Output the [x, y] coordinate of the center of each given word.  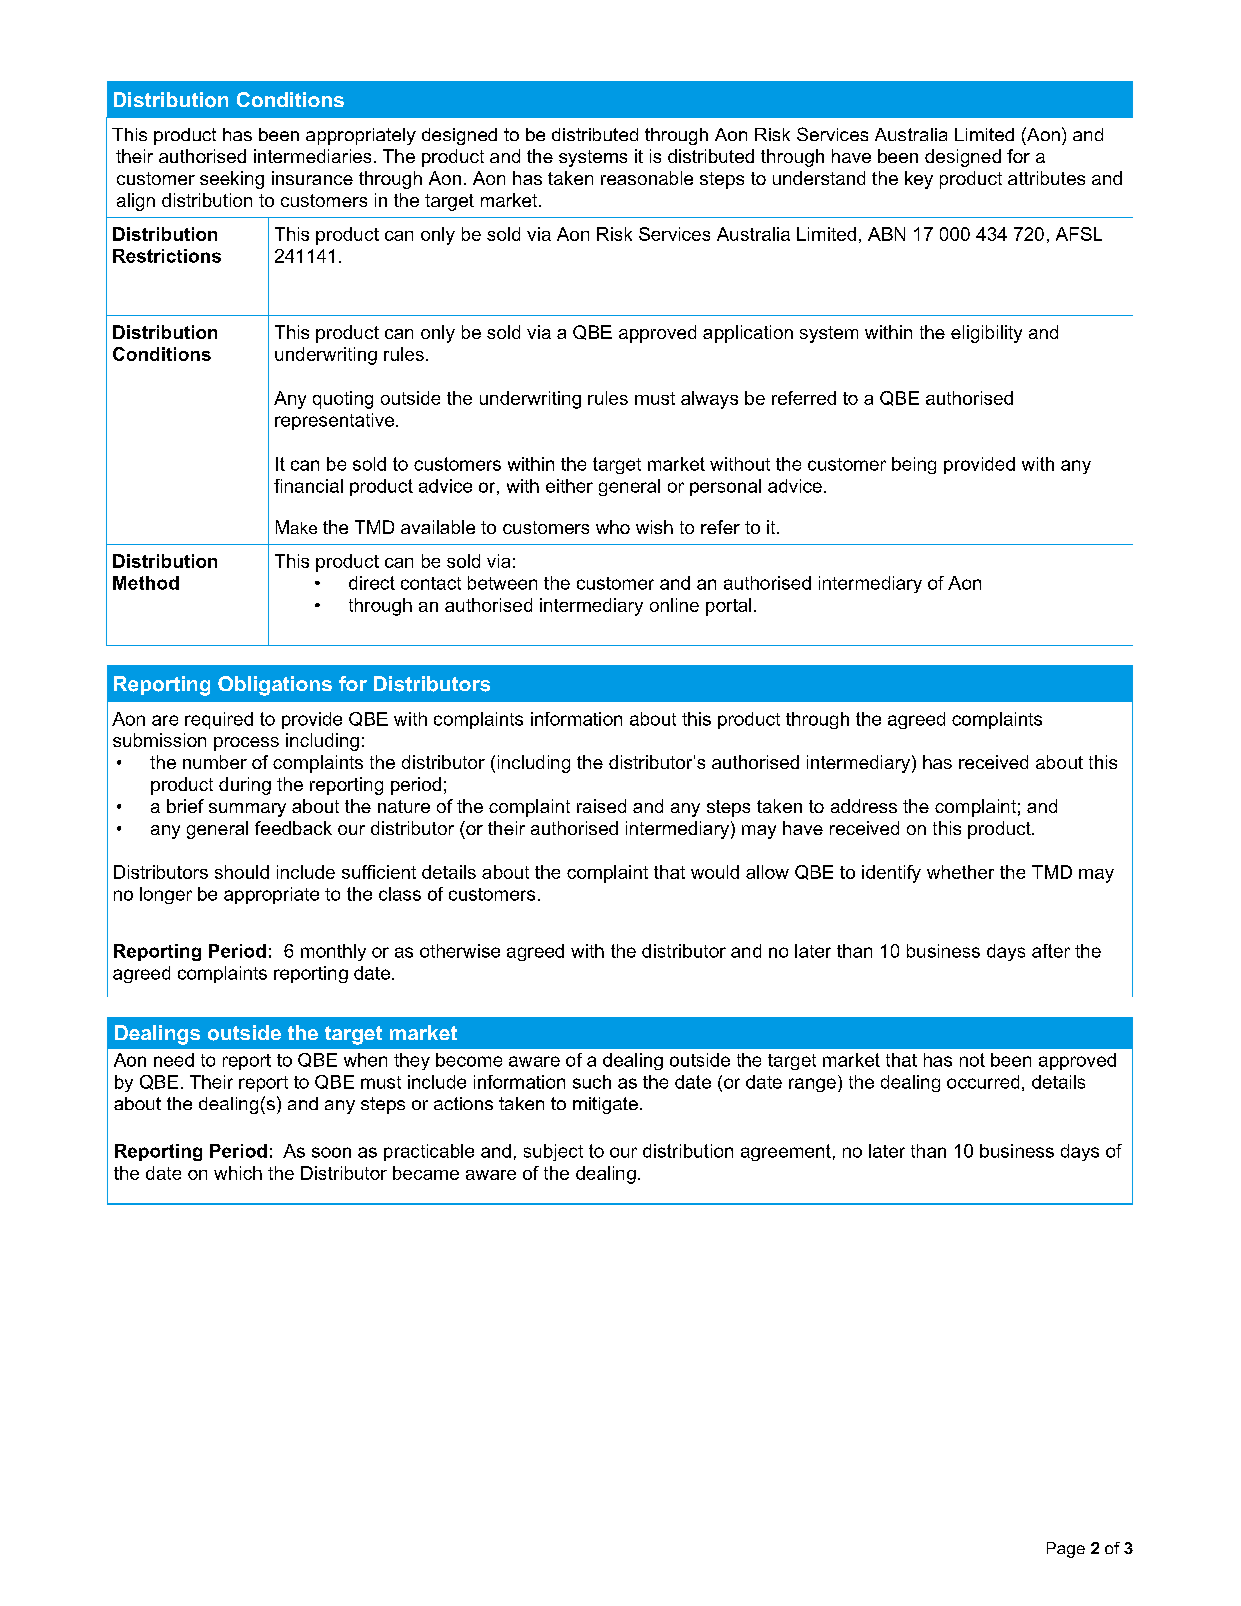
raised [601, 806]
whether [960, 872]
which [238, 1173]
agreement [786, 1152]
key [919, 180]
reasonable [647, 178]
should [242, 872]
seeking [232, 180]
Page [1066, 1550]
